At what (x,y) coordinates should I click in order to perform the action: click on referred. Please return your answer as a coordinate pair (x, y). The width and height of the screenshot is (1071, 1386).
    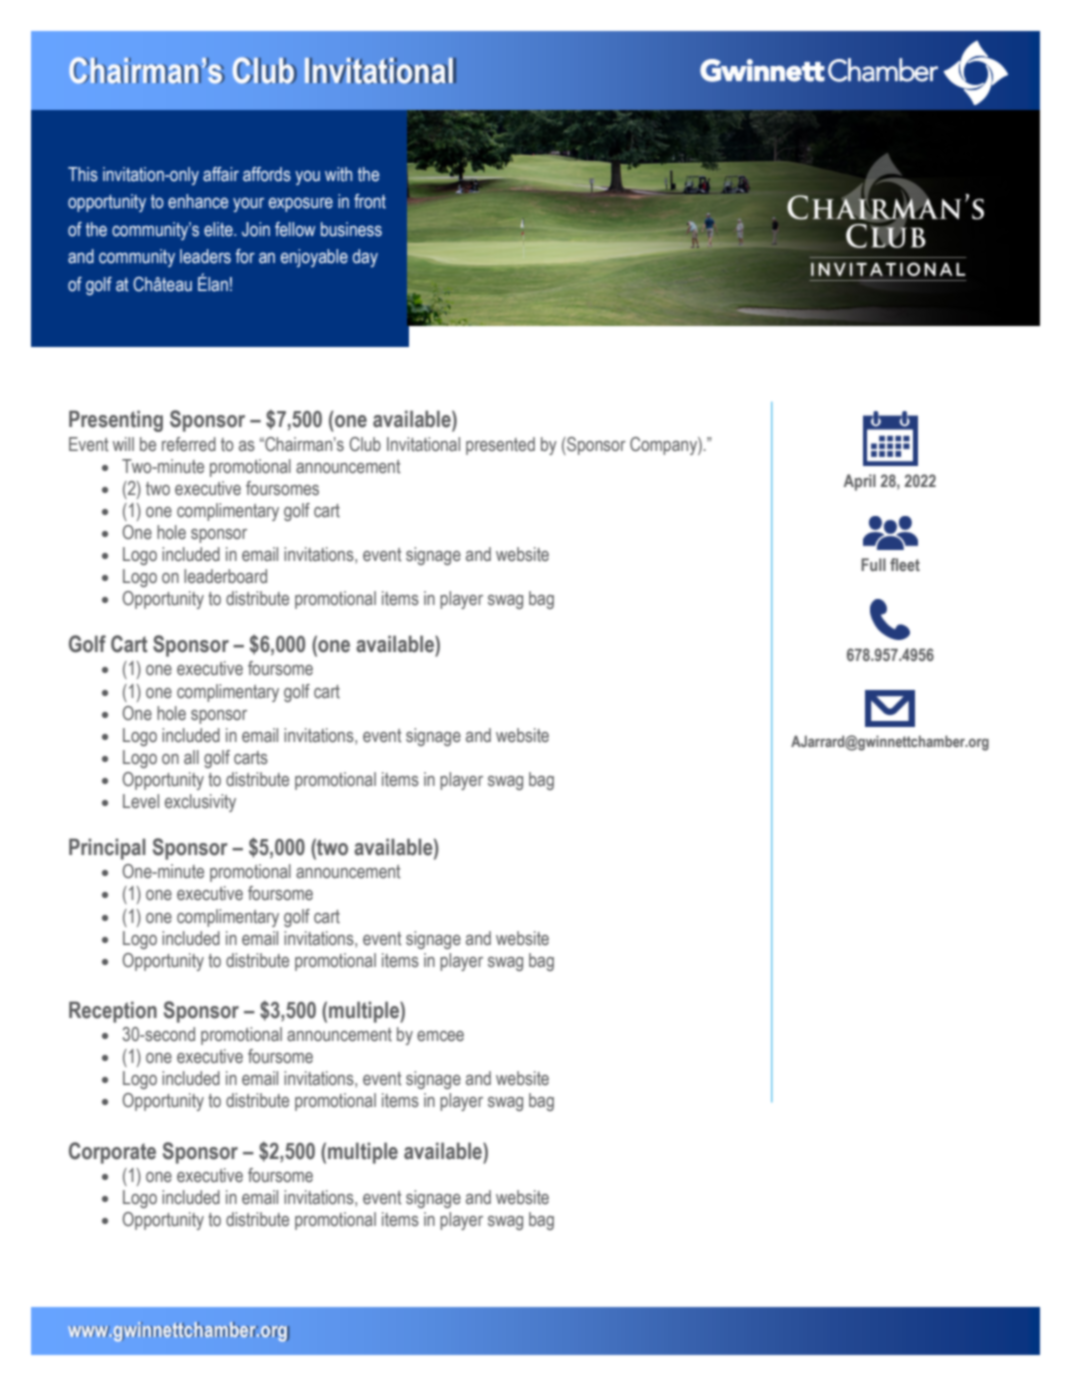
    Looking at the image, I should click on (189, 444).
